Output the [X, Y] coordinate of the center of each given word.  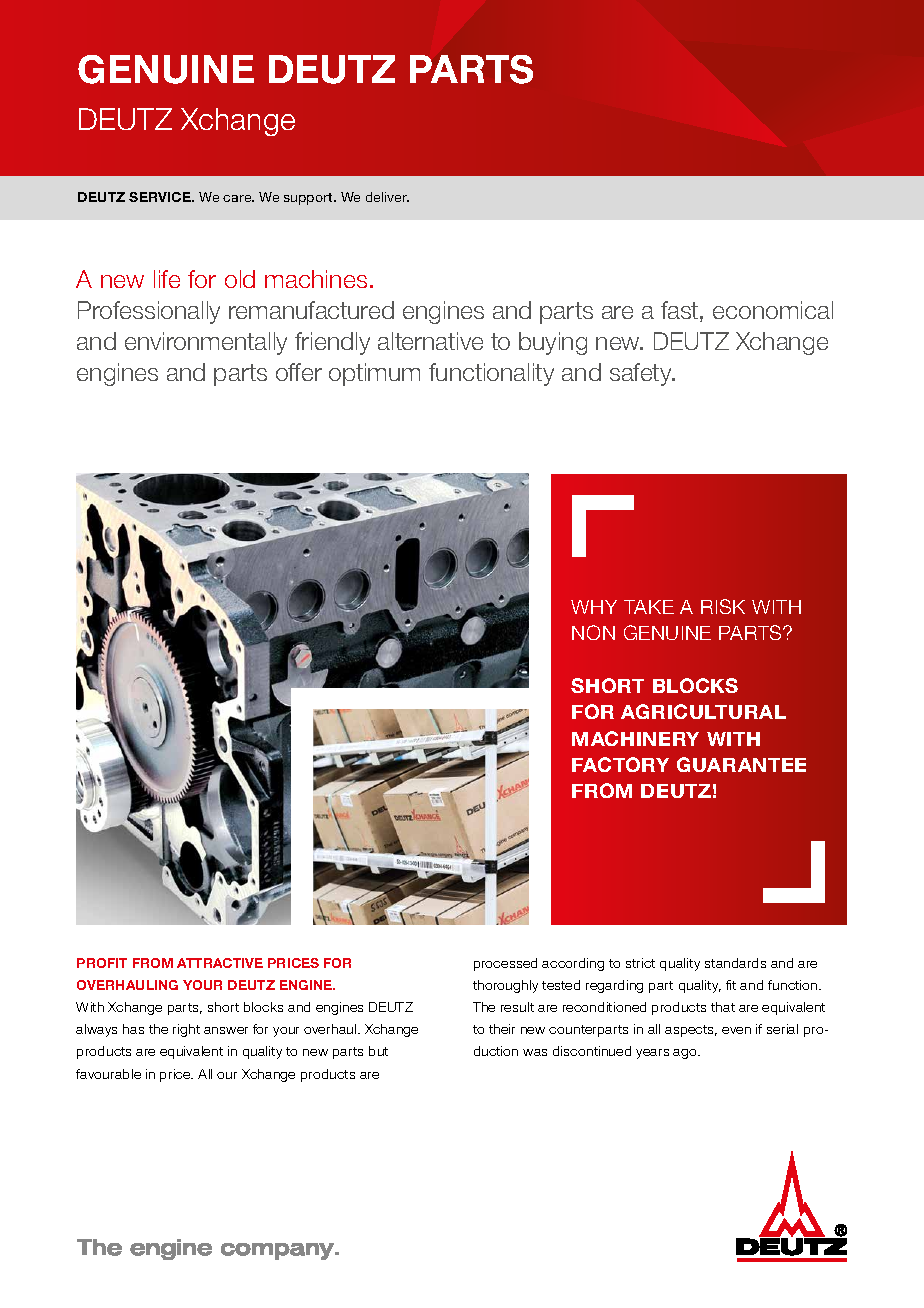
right [186, 1030]
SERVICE [161, 197]
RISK [723, 606]
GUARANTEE [741, 764]
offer [299, 372]
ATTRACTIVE [220, 963]
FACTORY [620, 764]
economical [773, 310]
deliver [387, 197]
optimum [374, 374]
